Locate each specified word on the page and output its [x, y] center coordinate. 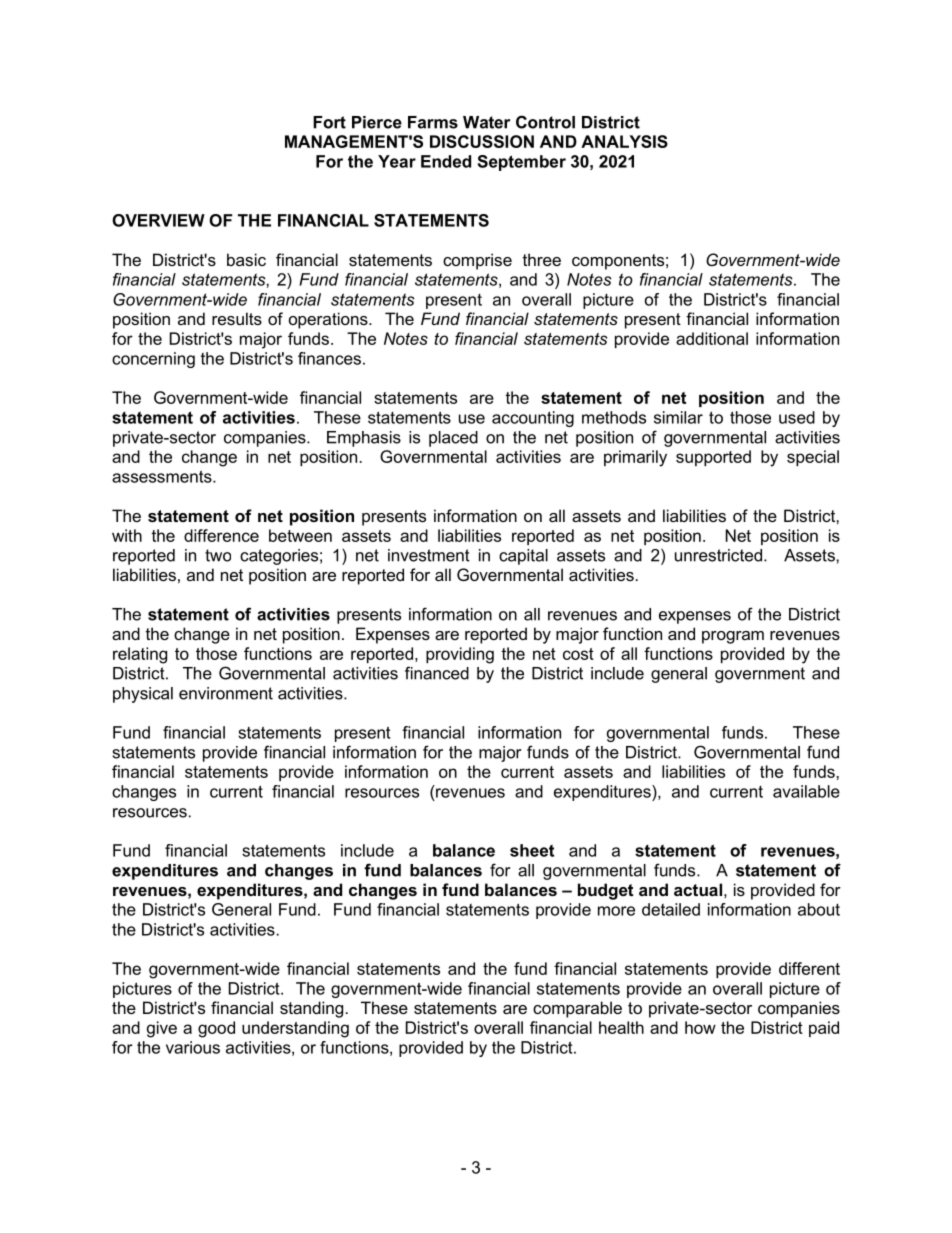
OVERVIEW [158, 220]
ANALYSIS [624, 141]
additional [712, 338]
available [806, 791]
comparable [577, 1009]
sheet [532, 850]
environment [226, 693]
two [218, 555]
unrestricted [720, 555]
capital [523, 557]
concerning [153, 360]
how [700, 1027]
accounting [533, 419]
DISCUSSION [482, 141]
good [216, 1029]
